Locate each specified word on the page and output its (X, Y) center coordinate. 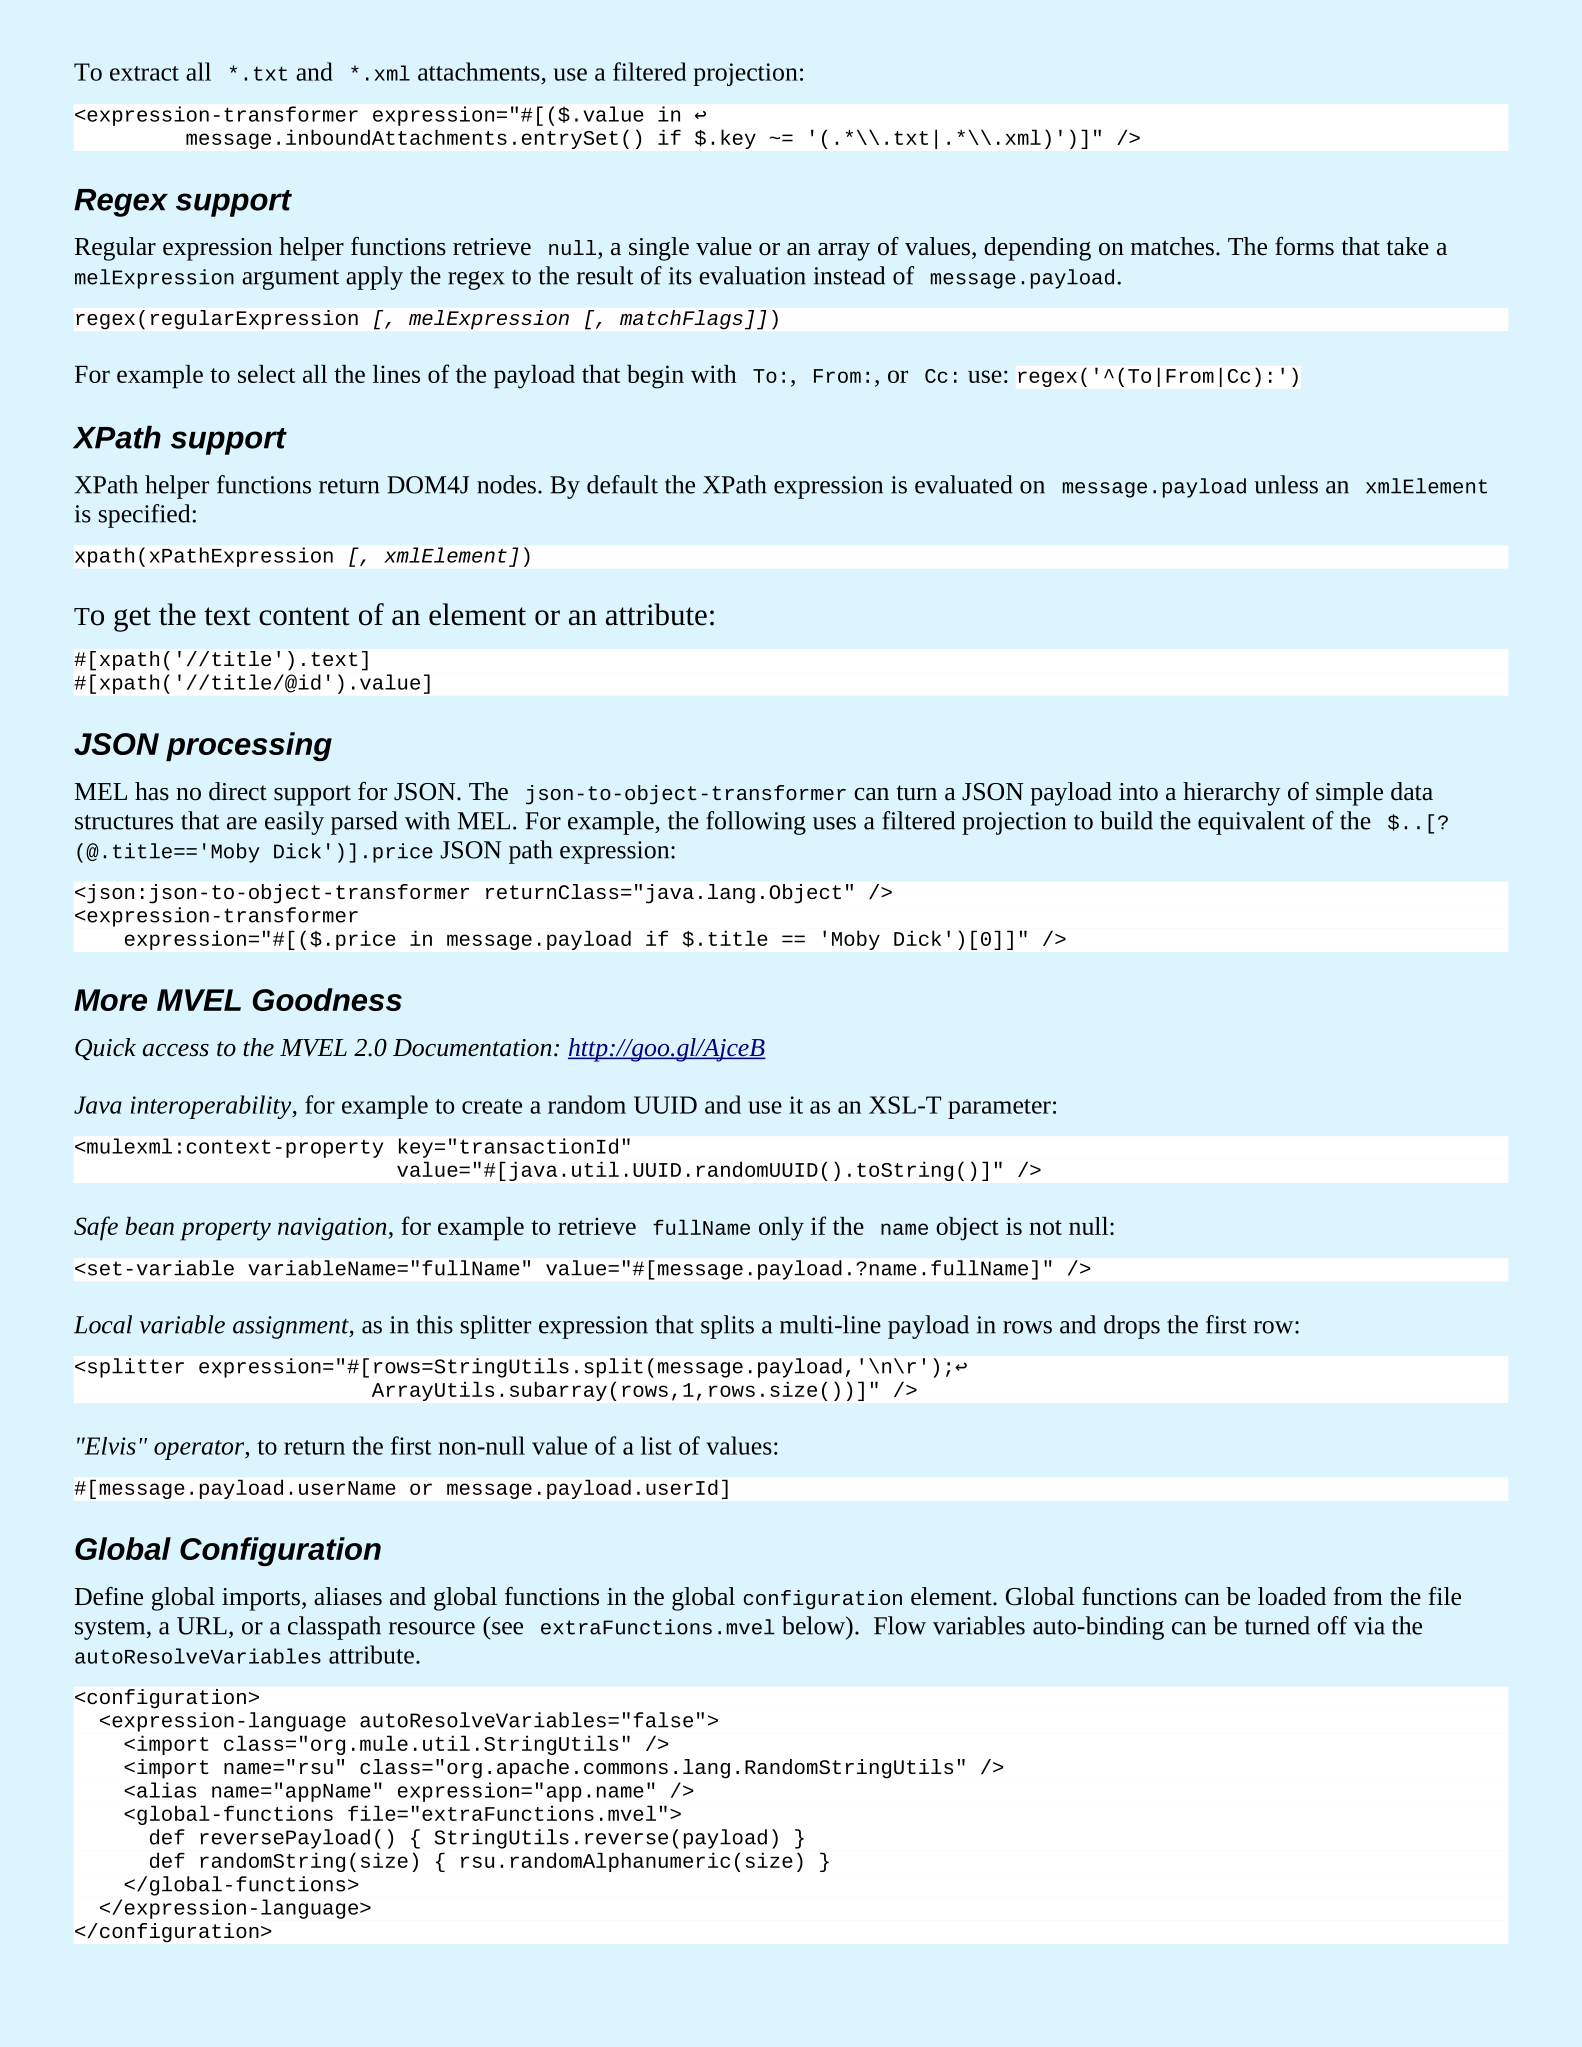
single (659, 249)
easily (294, 823)
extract (144, 73)
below (814, 1625)
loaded (1292, 1596)
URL (202, 1626)
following (756, 823)
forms (1304, 246)
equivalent (1251, 823)
